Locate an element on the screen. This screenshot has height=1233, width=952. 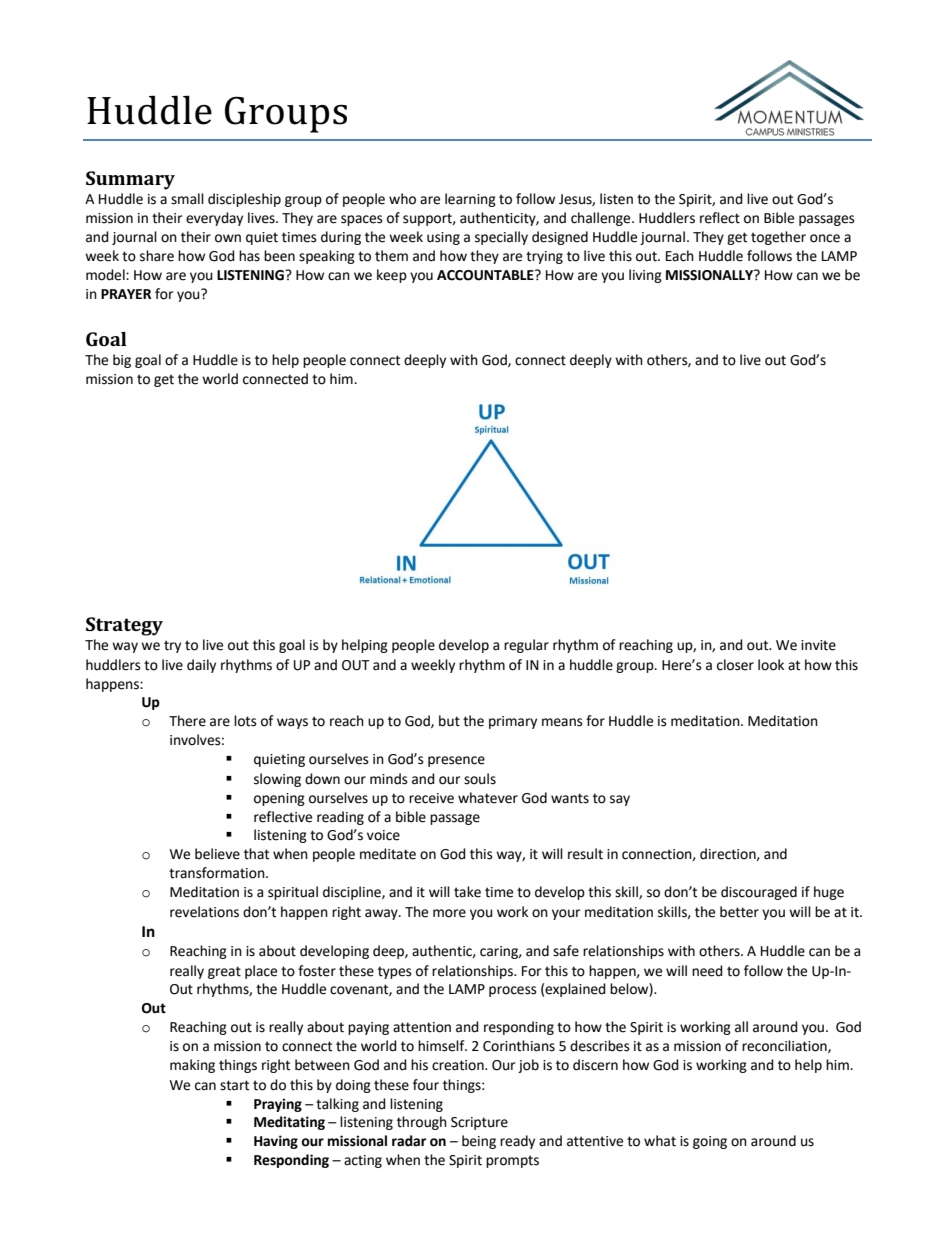
learning is located at coordinates (470, 200).
